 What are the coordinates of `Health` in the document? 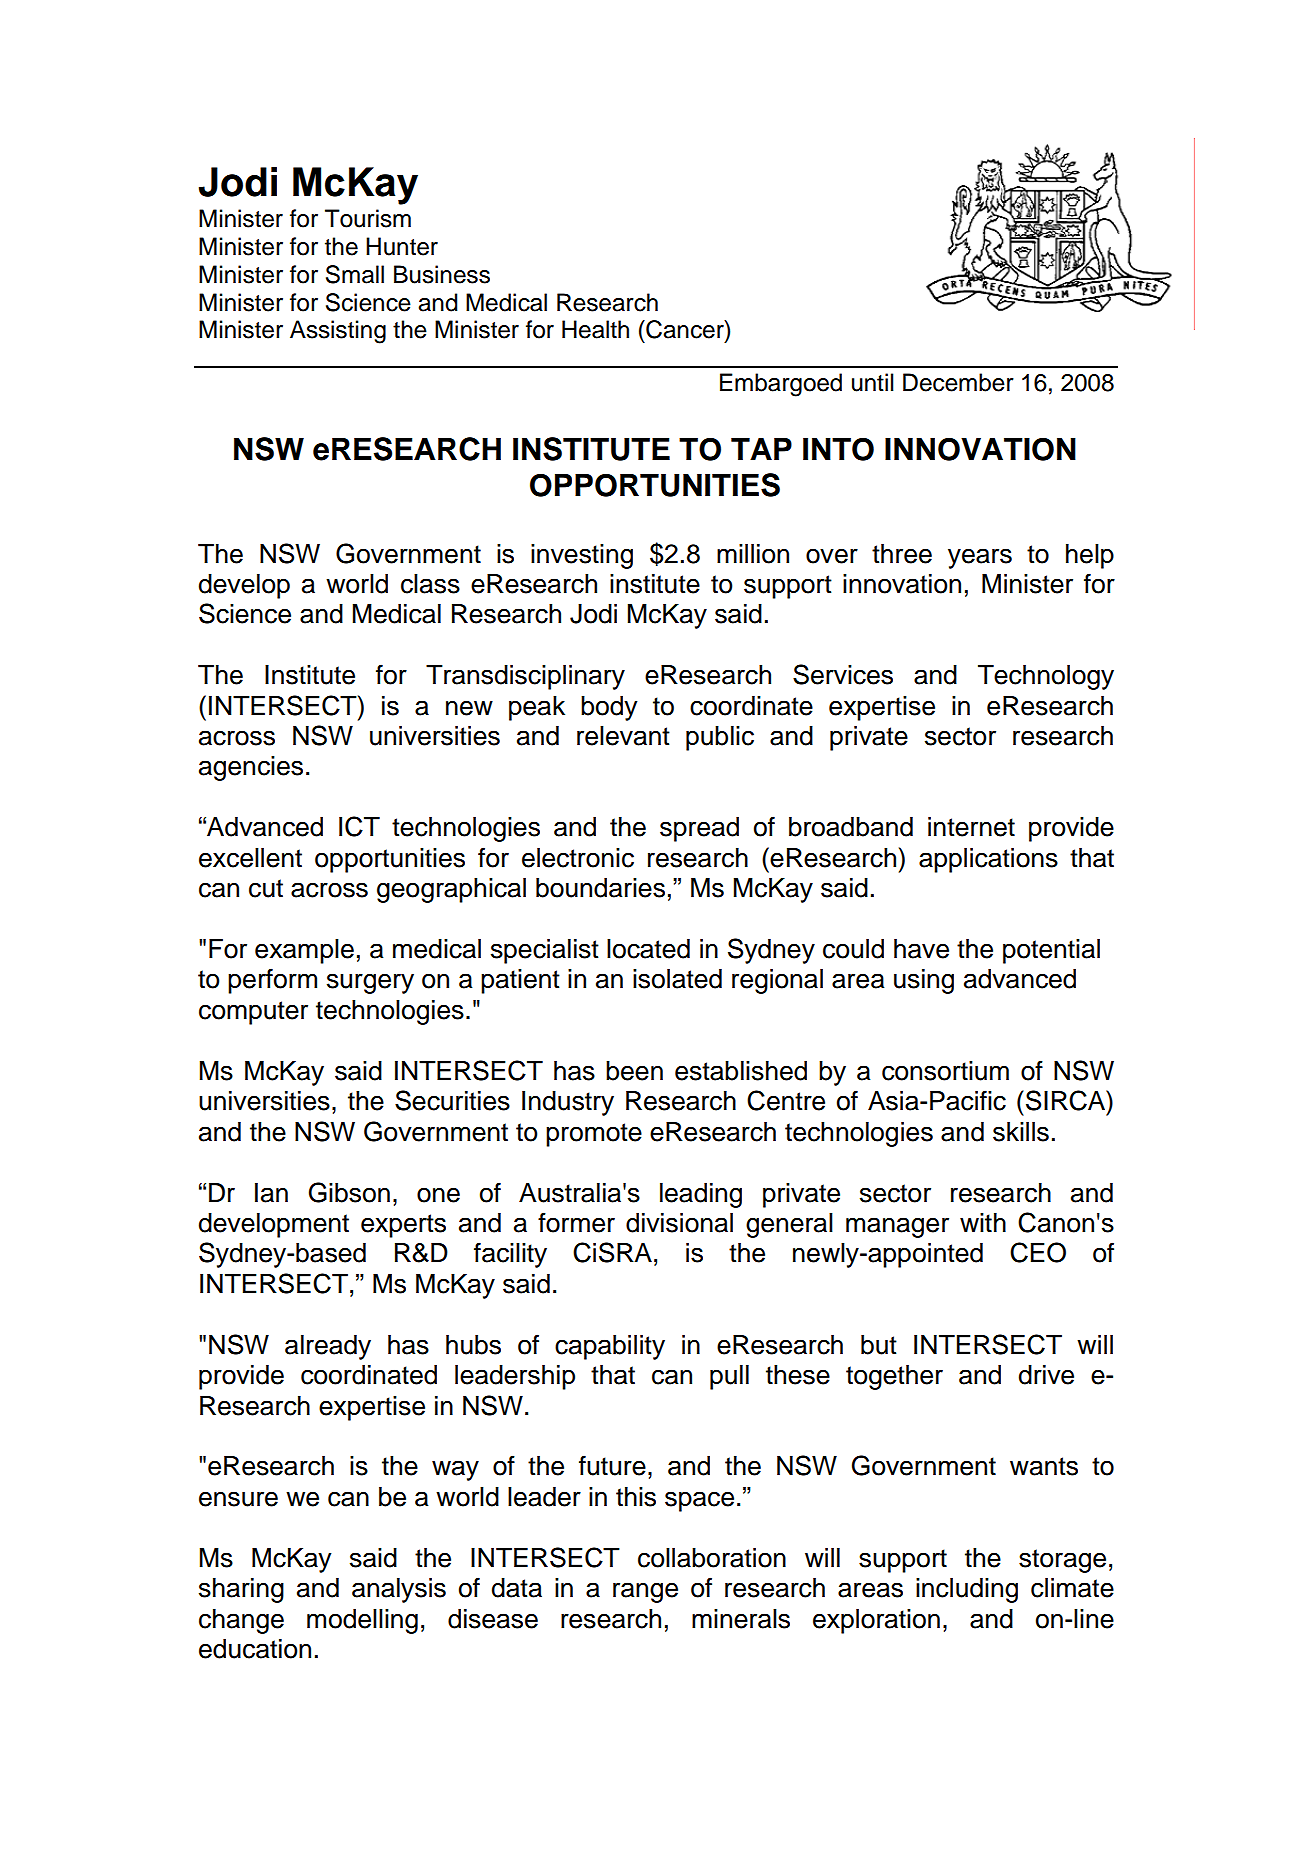 It's located at (595, 329).
